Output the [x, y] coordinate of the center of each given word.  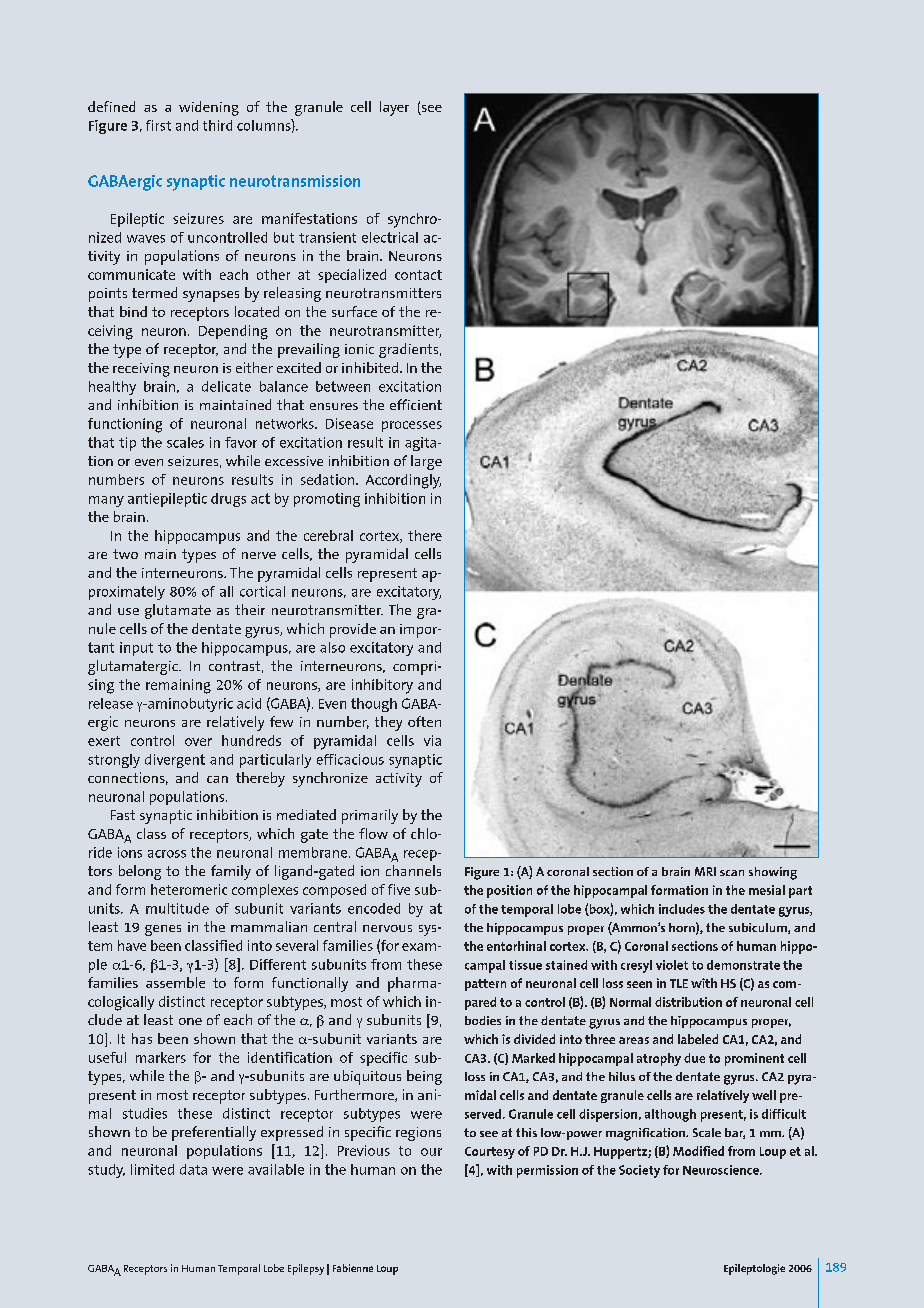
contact [418, 275]
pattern [485, 985]
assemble [175, 982]
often [424, 721]
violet [672, 965]
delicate [226, 386]
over [198, 742]
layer [394, 108]
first [158, 125]
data [193, 1169]
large [426, 462]
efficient [416, 404]
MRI [705, 871]
